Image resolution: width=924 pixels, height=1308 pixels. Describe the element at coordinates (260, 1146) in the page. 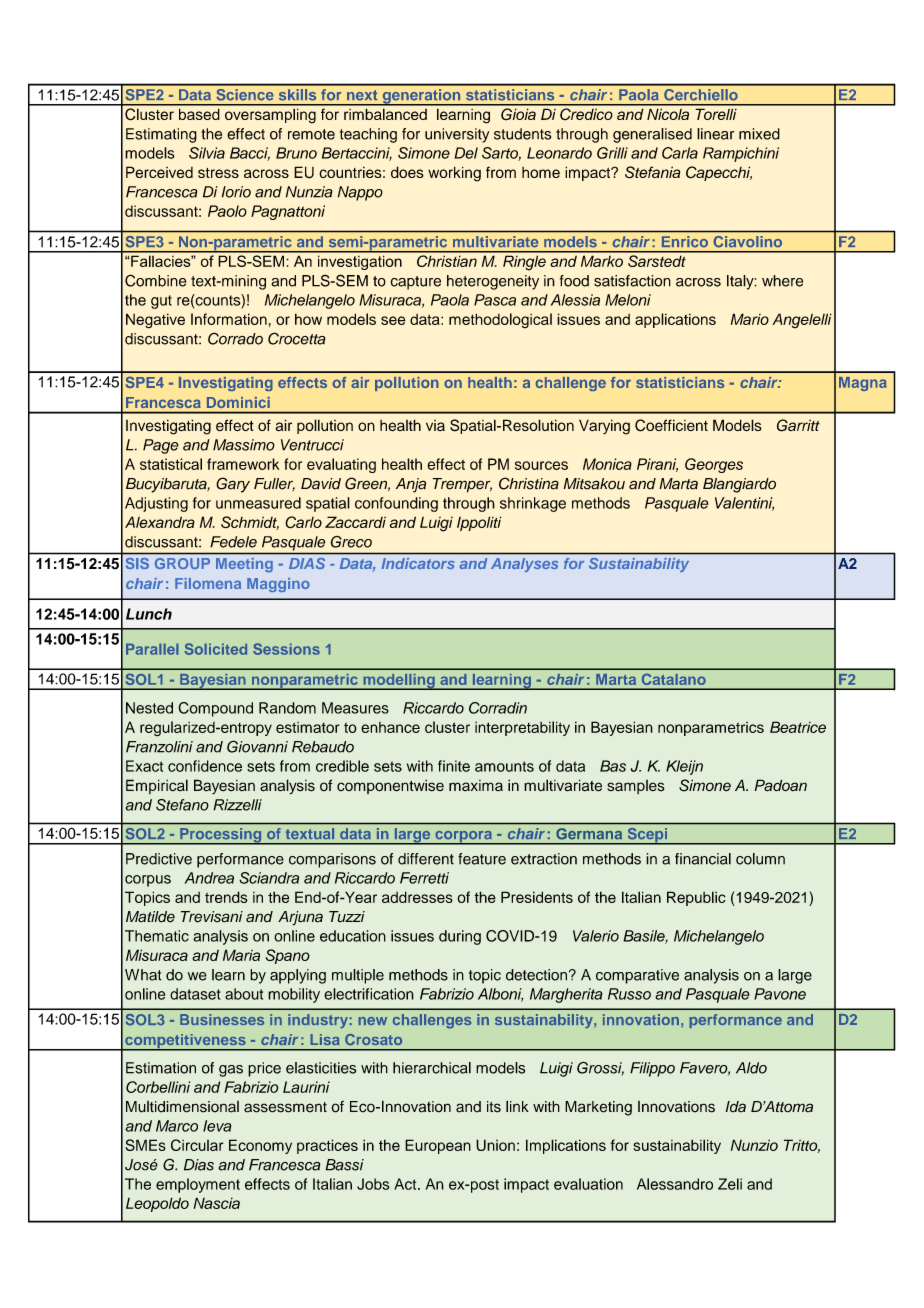

I see `Economy` at that location.
